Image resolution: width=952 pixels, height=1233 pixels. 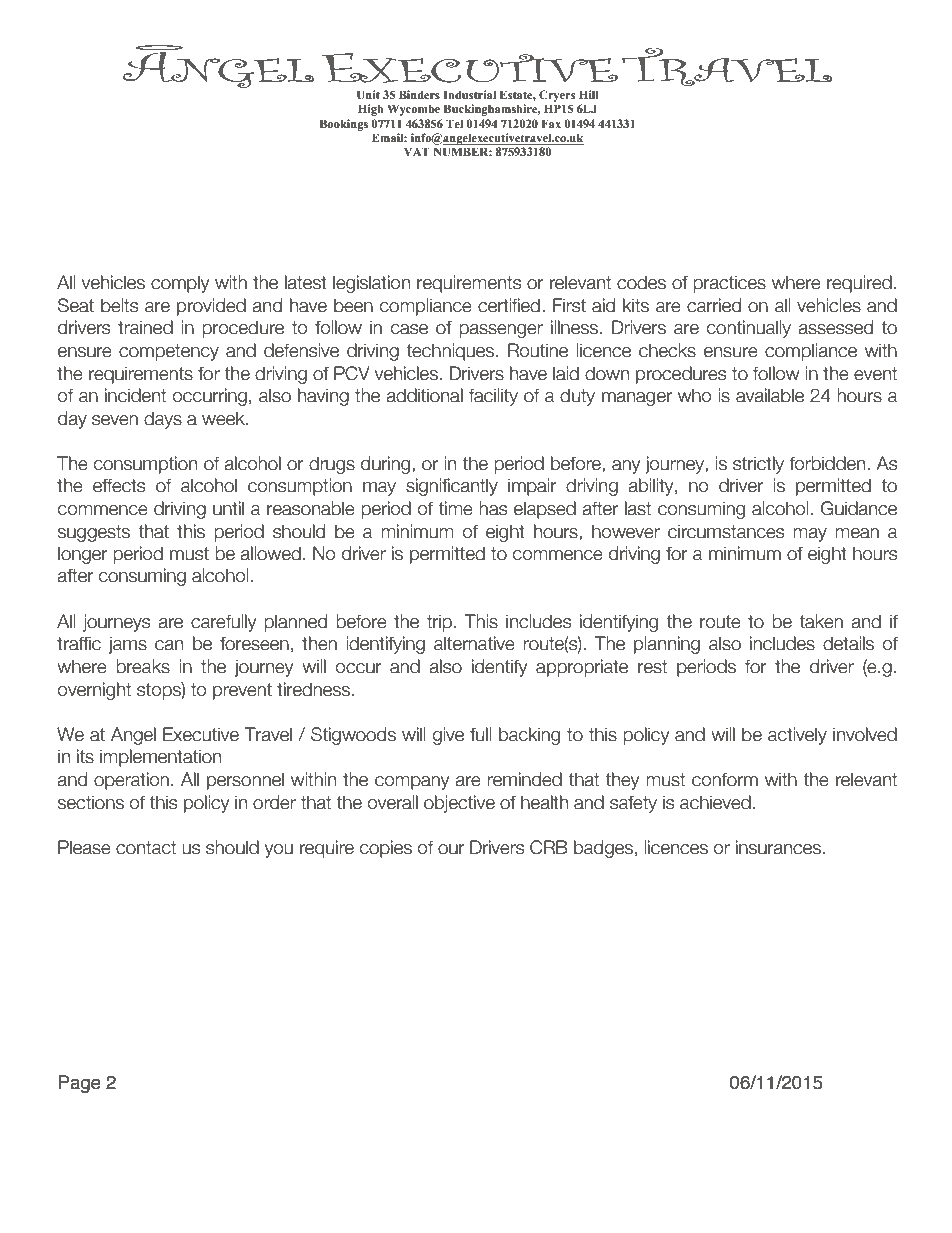 What do you see at coordinates (454, 123) in the document?
I see `Tel` at bounding box center [454, 123].
